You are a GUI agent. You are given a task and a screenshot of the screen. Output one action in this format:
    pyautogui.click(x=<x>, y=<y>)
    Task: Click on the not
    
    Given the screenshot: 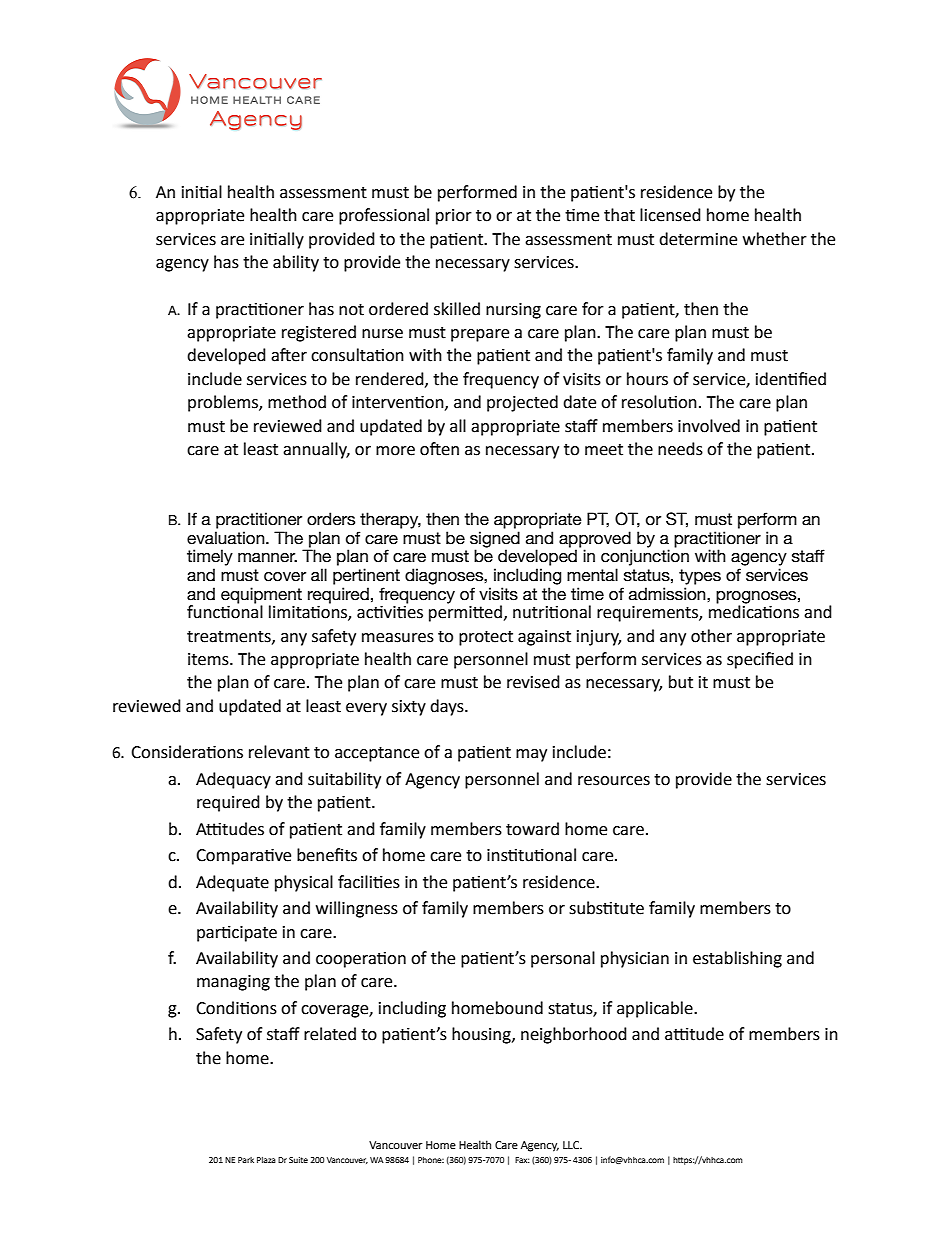 What is the action you would take?
    pyautogui.click(x=351, y=310)
